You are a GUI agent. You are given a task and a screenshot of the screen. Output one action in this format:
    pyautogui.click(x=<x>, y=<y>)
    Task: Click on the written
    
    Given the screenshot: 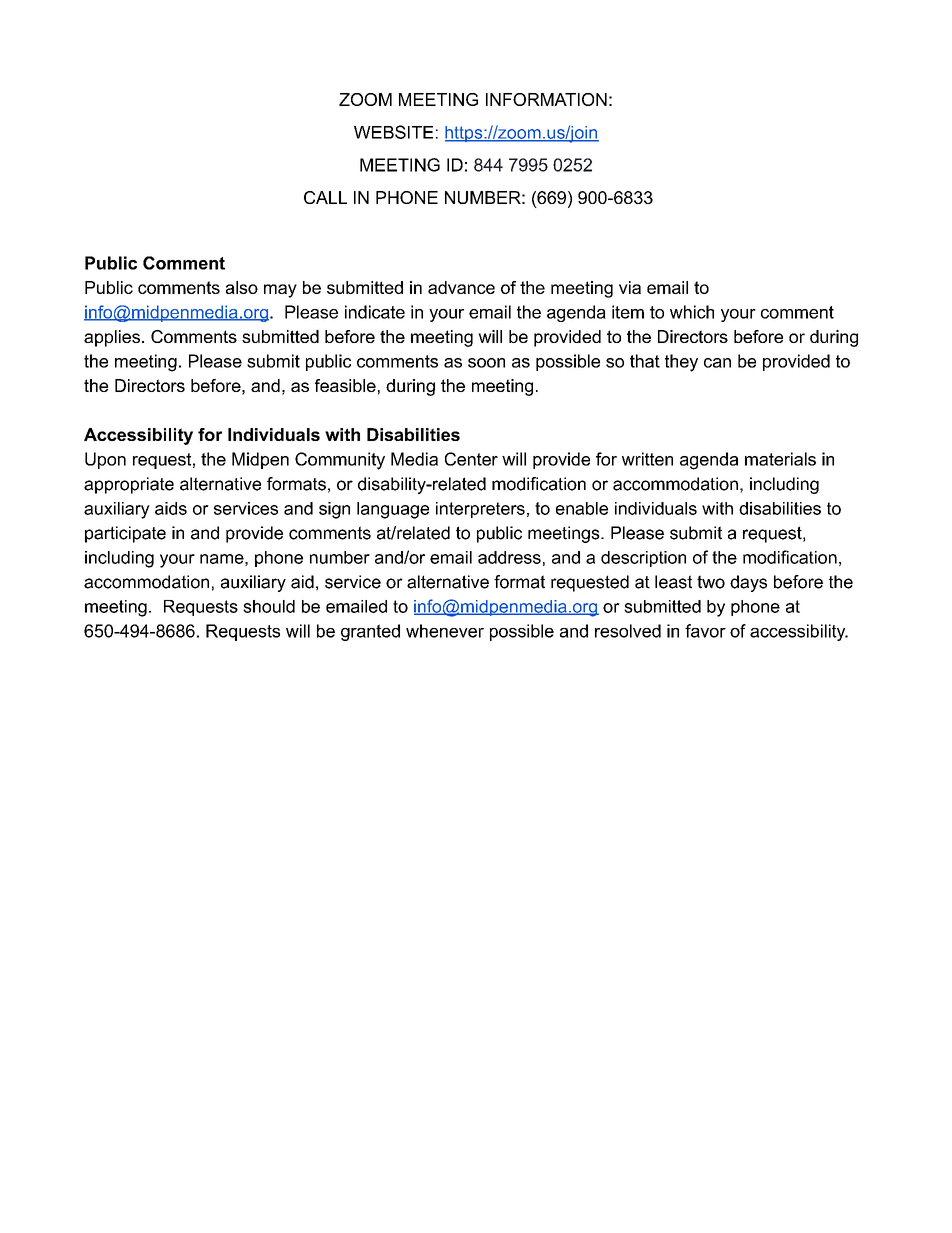 What is the action you would take?
    pyautogui.click(x=647, y=459)
